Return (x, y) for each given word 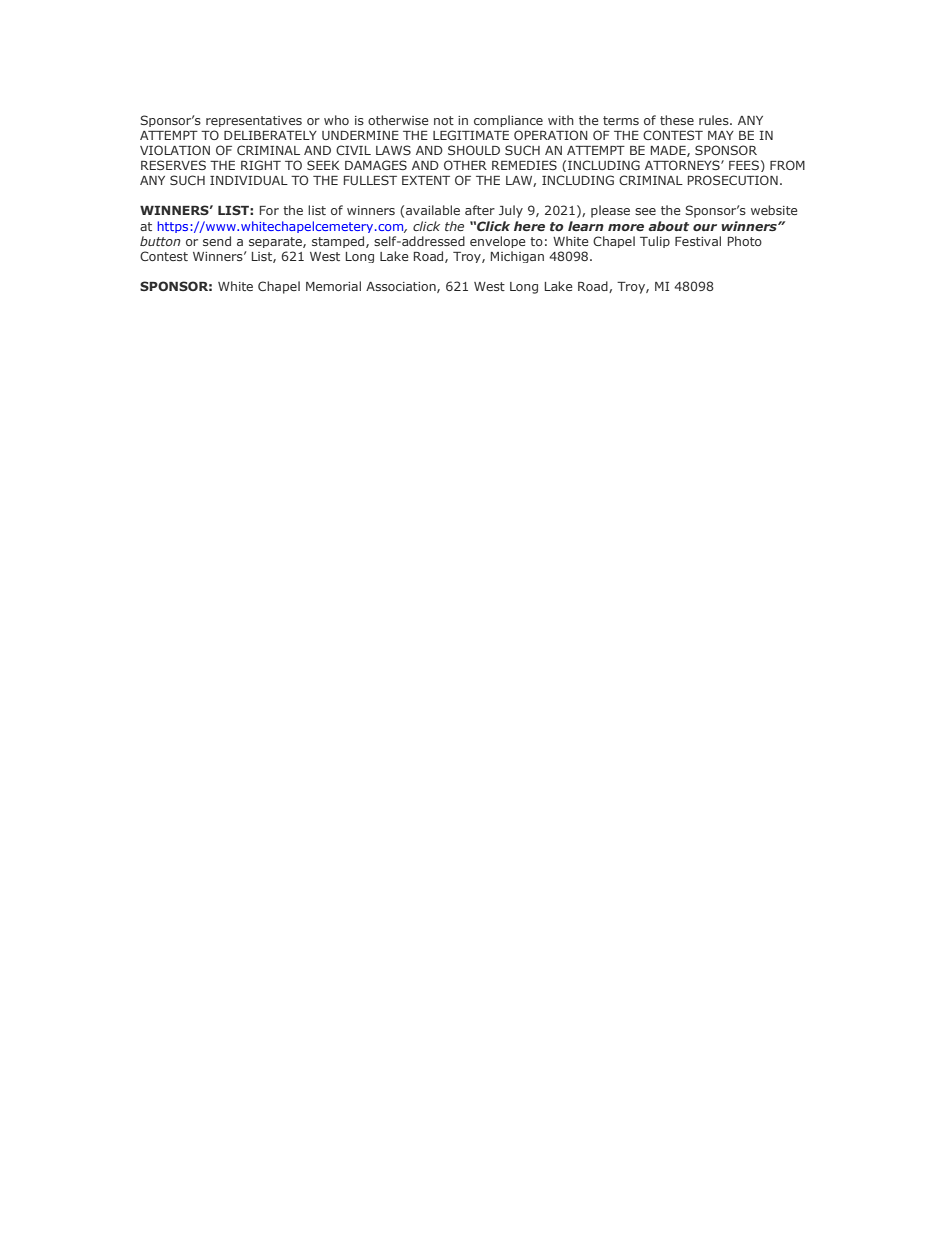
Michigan (517, 257)
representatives (254, 121)
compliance (508, 121)
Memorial (333, 286)
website (774, 210)
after (480, 210)
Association (402, 287)
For (269, 210)
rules (715, 120)
